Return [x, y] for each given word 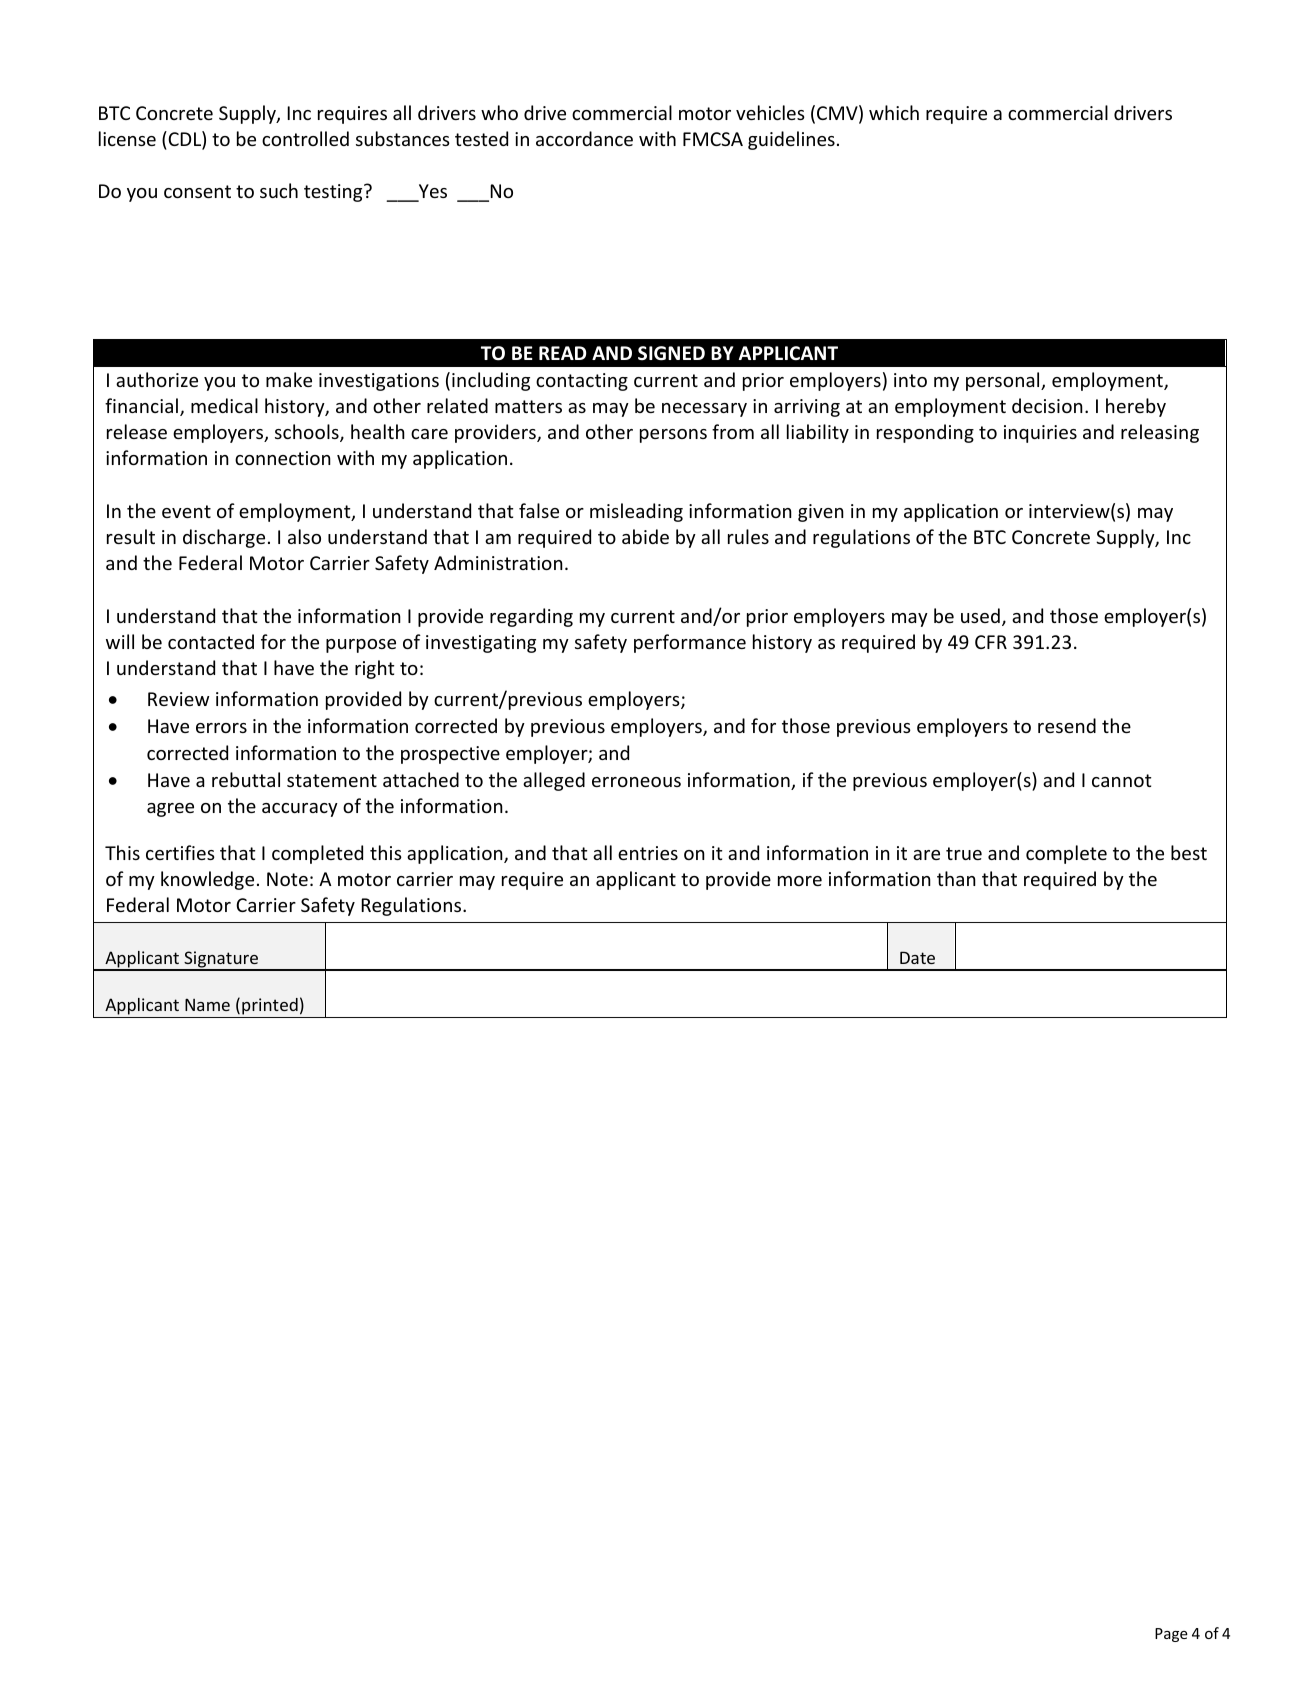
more [800, 881]
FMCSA [713, 139]
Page [1171, 1635]
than [956, 878]
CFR [991, 642]
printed [270, 1006]
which [894, 112]
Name [207, 1004]
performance [690, 643]
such [279, 190]
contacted [211, 641]
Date [917, 957]
